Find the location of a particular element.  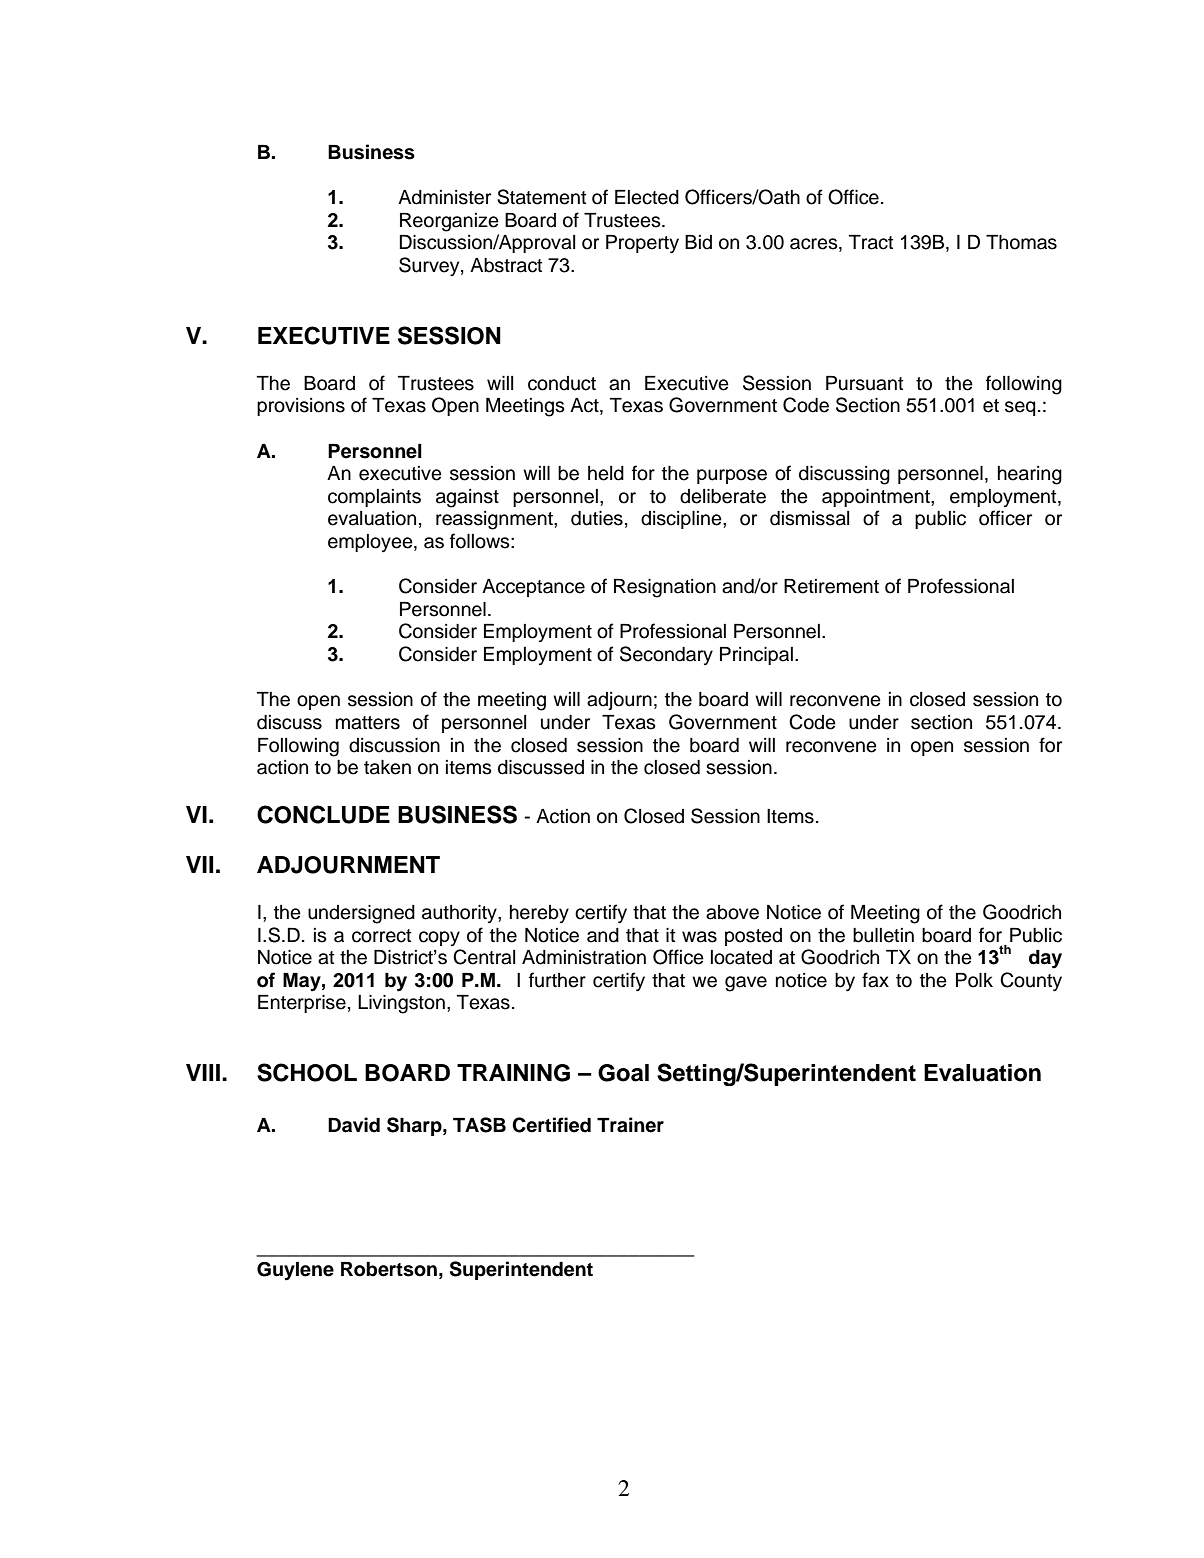

complaints is located at coordinates (374, 498).
